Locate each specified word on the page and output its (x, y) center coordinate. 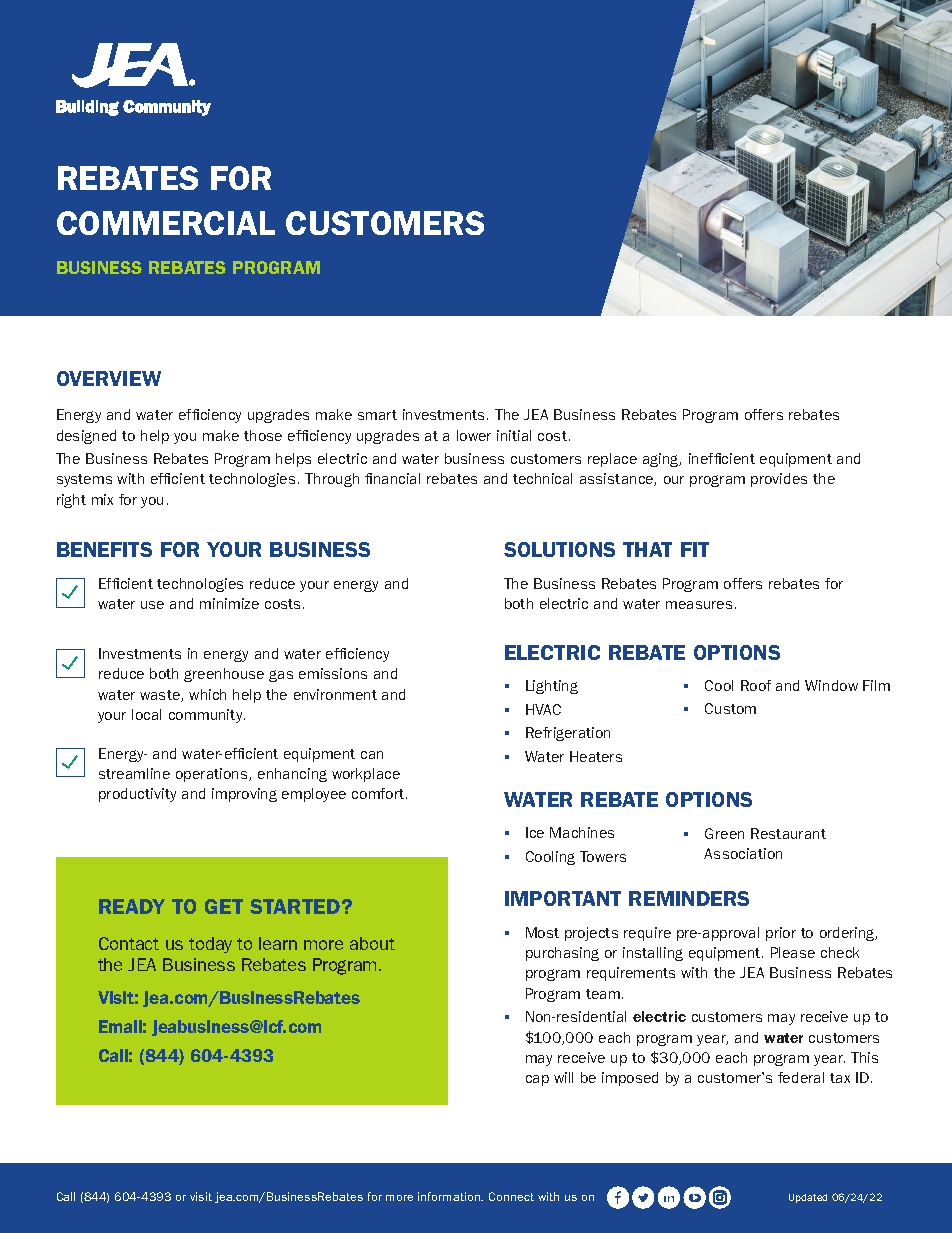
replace (612, 460)
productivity (137, 795)
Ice (535, 832)
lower (474, 435)
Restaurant (788, 833)
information (450, 1196)
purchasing (562, 954)
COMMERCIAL (166, 223)
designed (86, 437)
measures (699, 605)
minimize (229, 603)
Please (793, 952)
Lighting (552, 687)
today (210, 945)
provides (779, 480)
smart (377, 415)
